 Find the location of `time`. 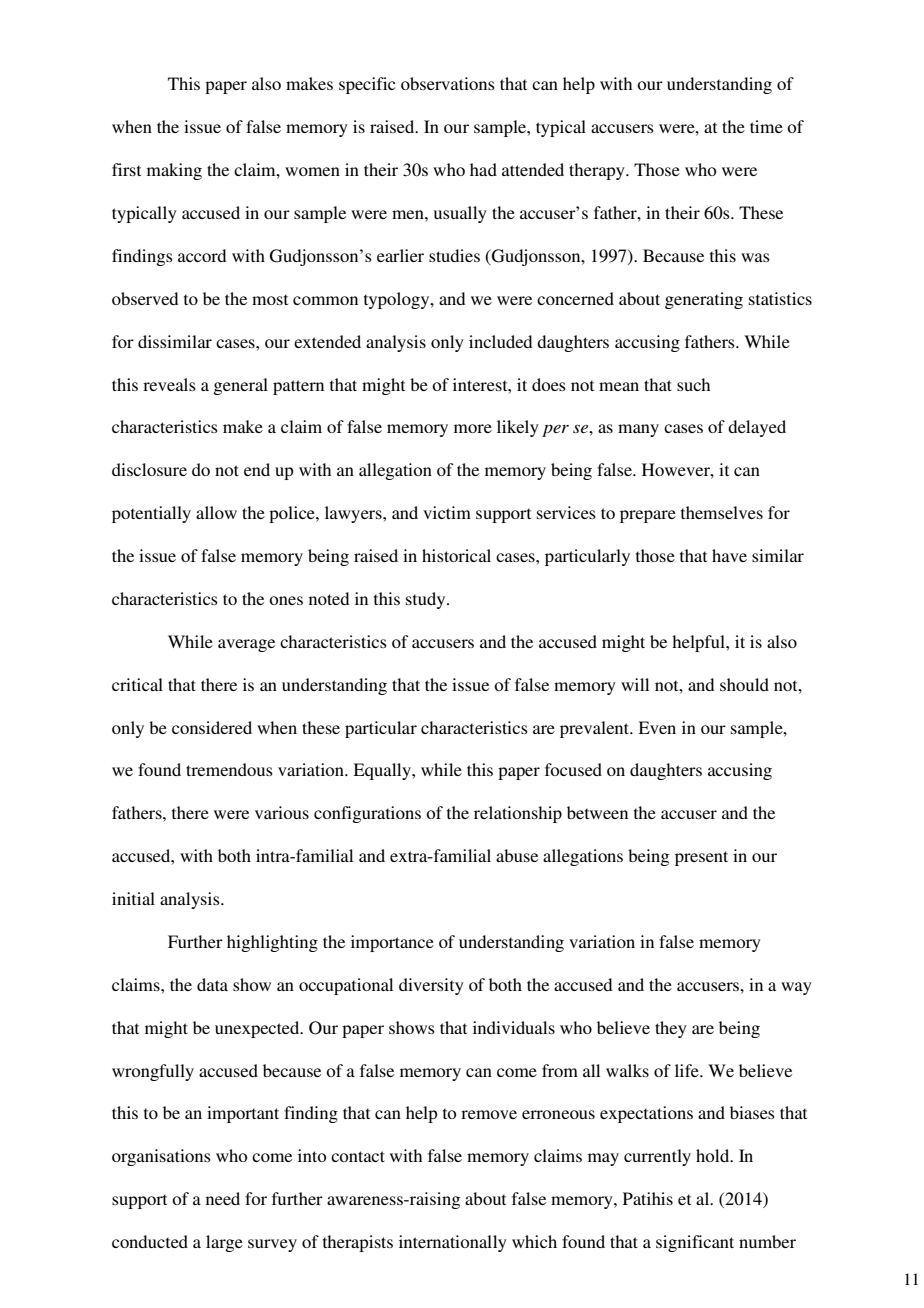

time is located at coordinates (766, 126).
